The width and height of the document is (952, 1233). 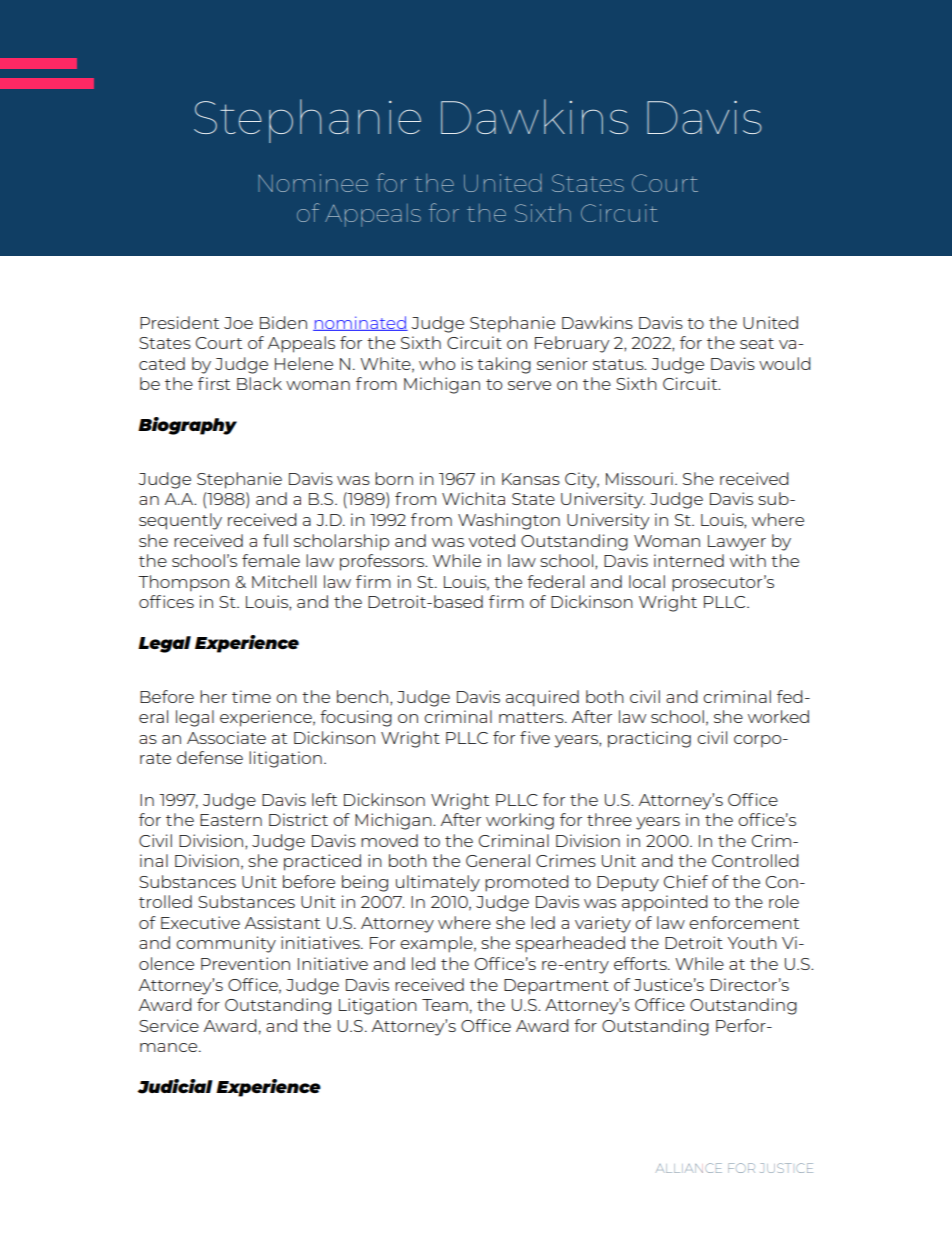 I want to click on nominated, so click(x=360, y=323).
